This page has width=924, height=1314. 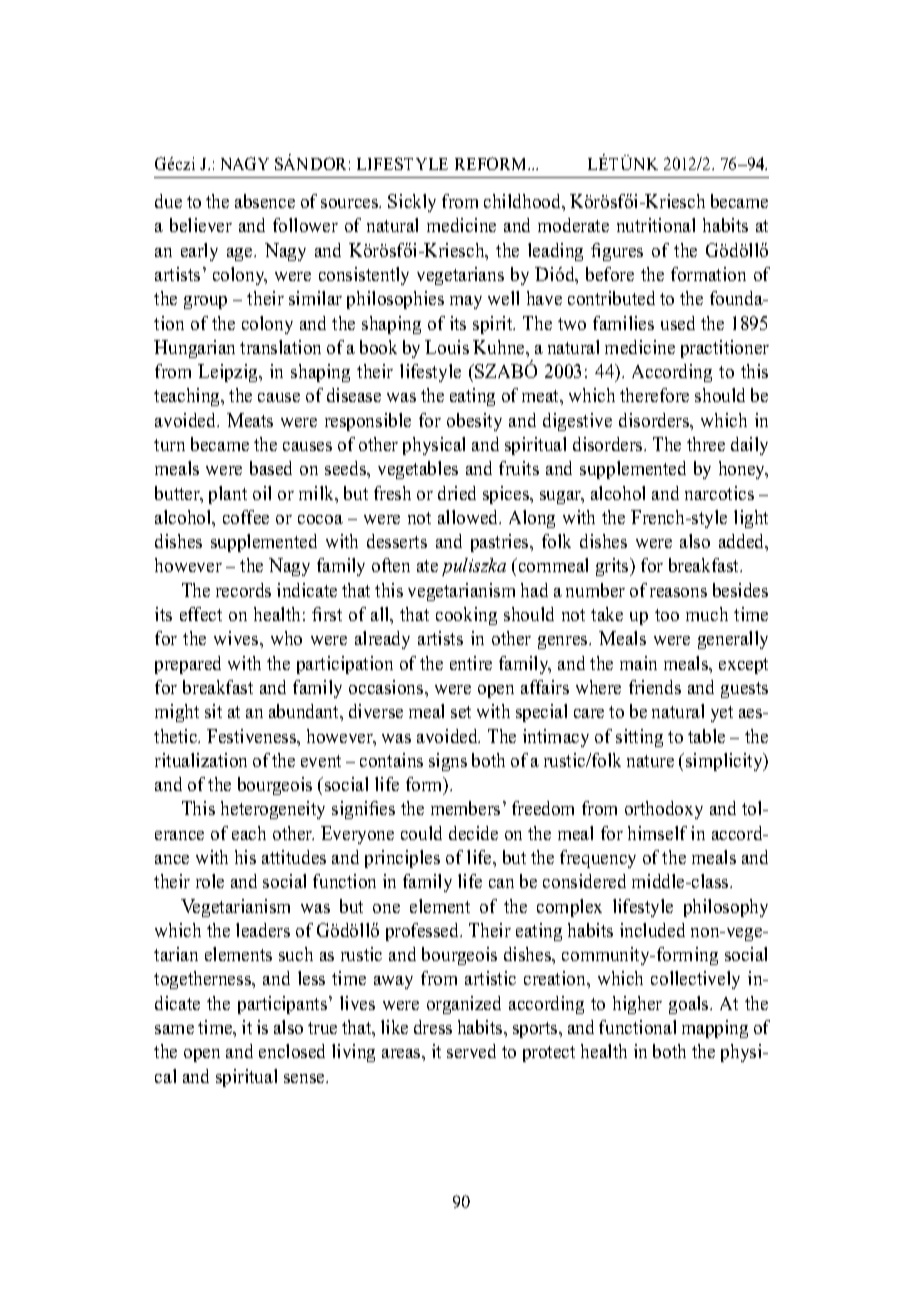 What do you see at coordinates (471, 1051) in the page?
I see `served` at bounding box center [471, 1051].
